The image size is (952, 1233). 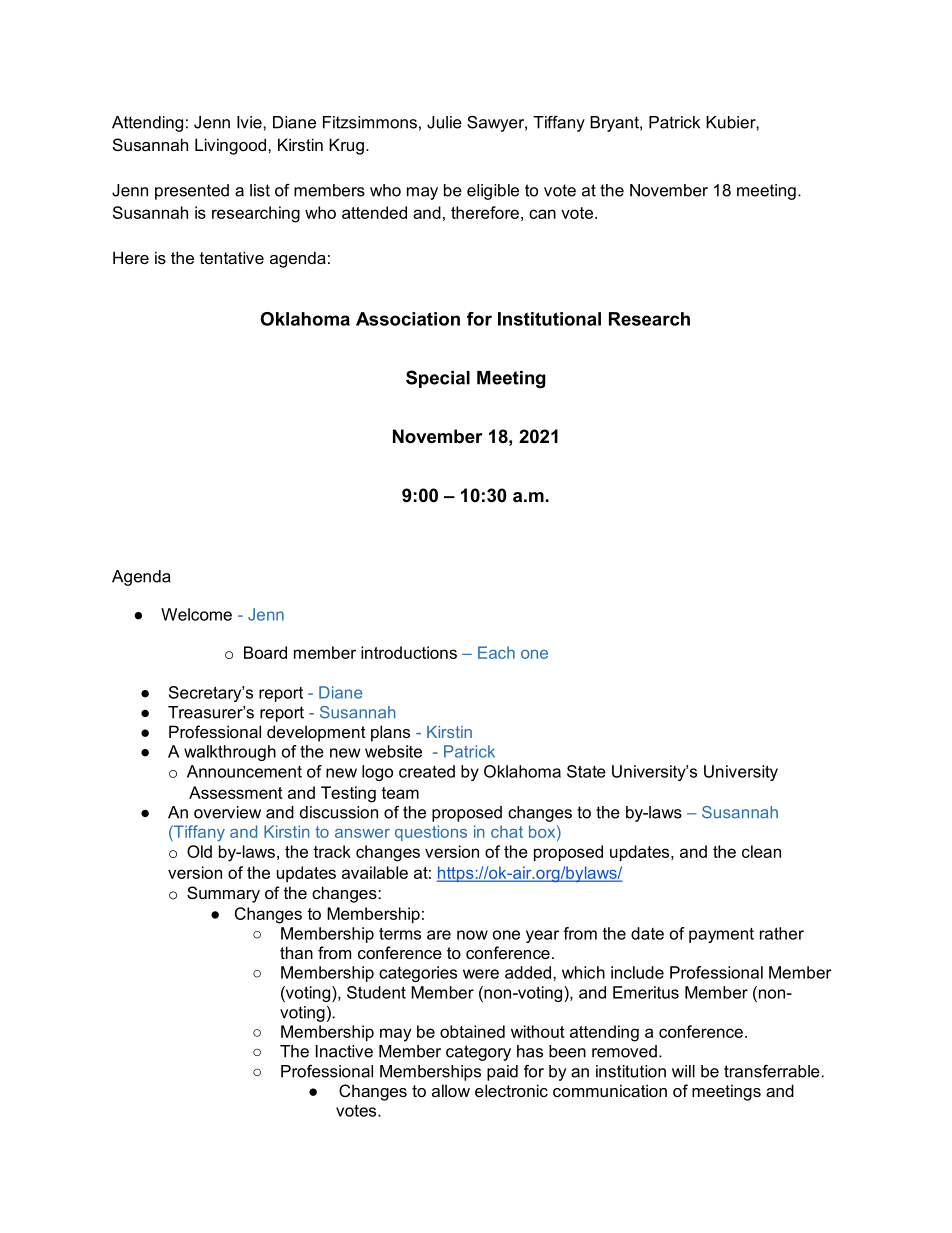 I want to click on State, so click(x=586, y=771).
